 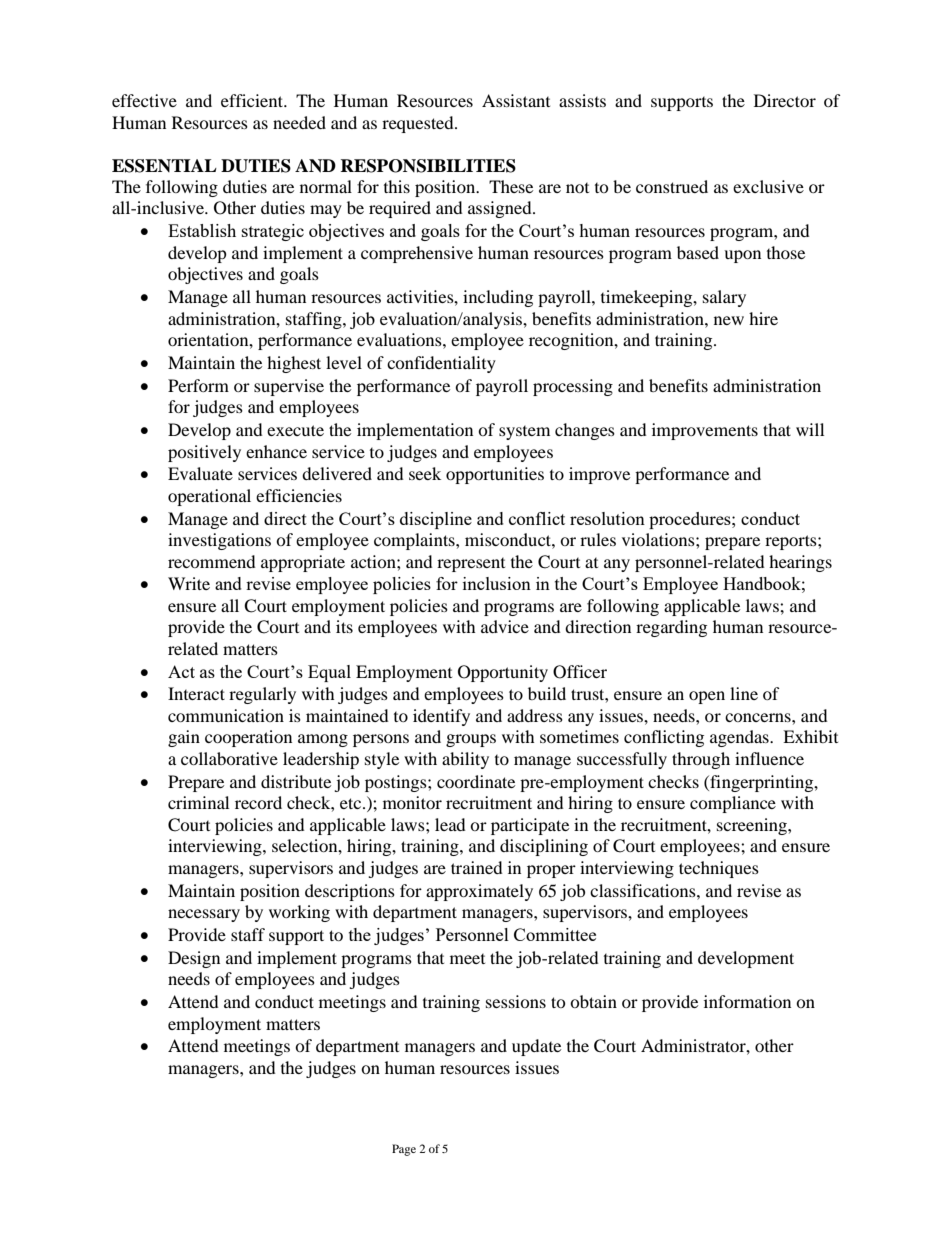 What do you see at coordinates (729, 320) in the page?
I see `new` at bounding box center [729, 320].
